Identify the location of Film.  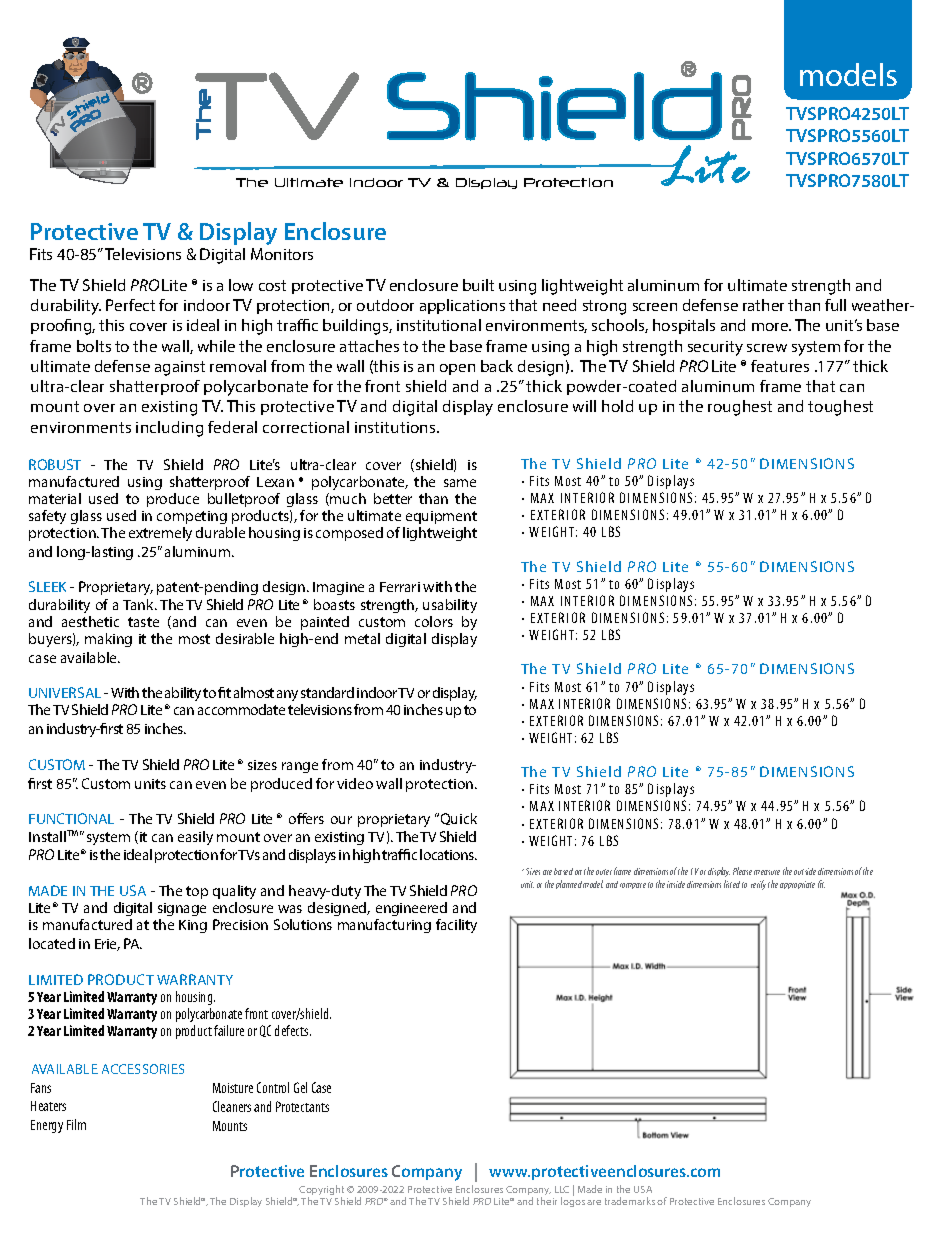
(76, 1124).
